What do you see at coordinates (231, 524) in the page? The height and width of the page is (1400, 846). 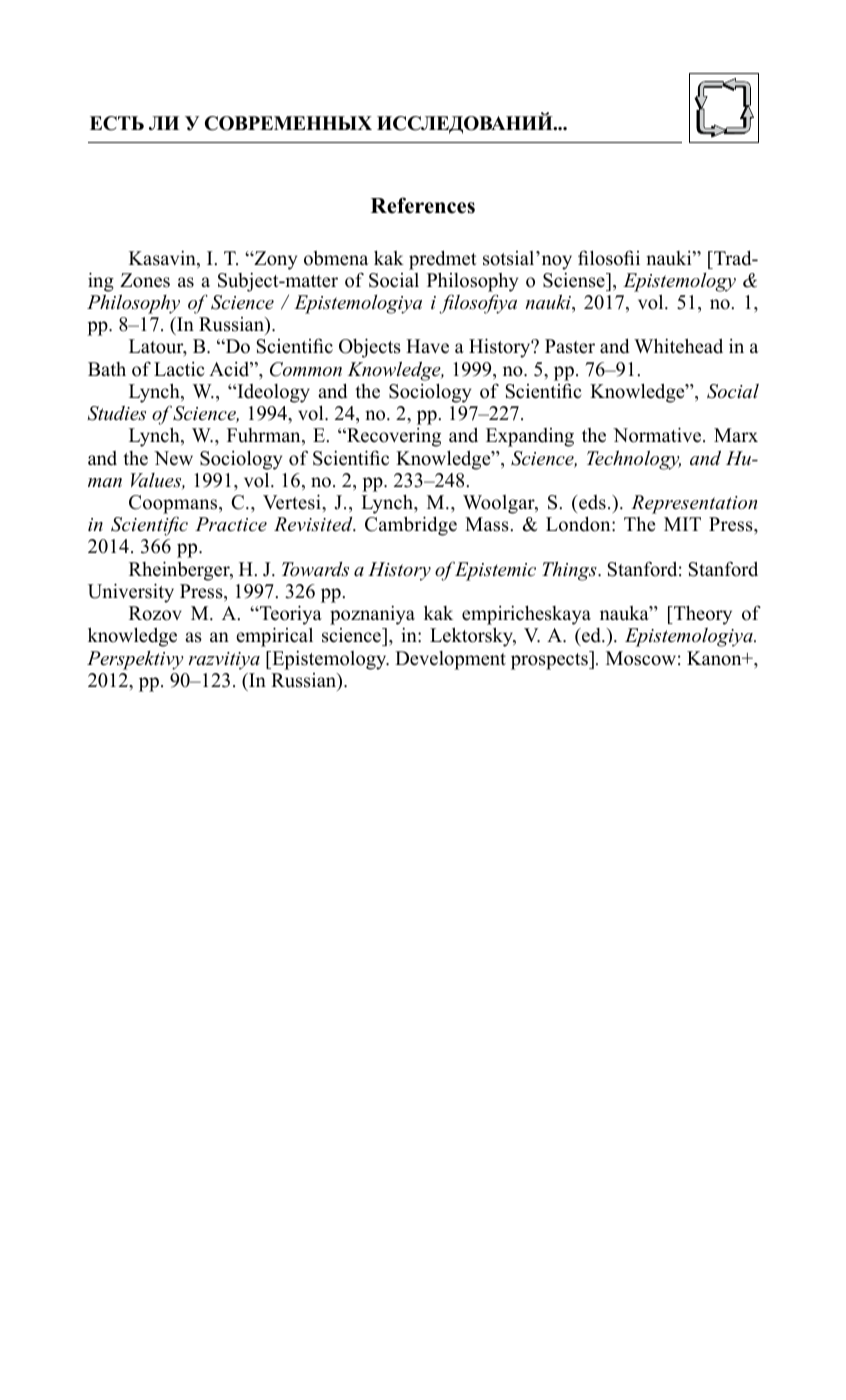 I see `Practice` at bounding box center [231, 524].
